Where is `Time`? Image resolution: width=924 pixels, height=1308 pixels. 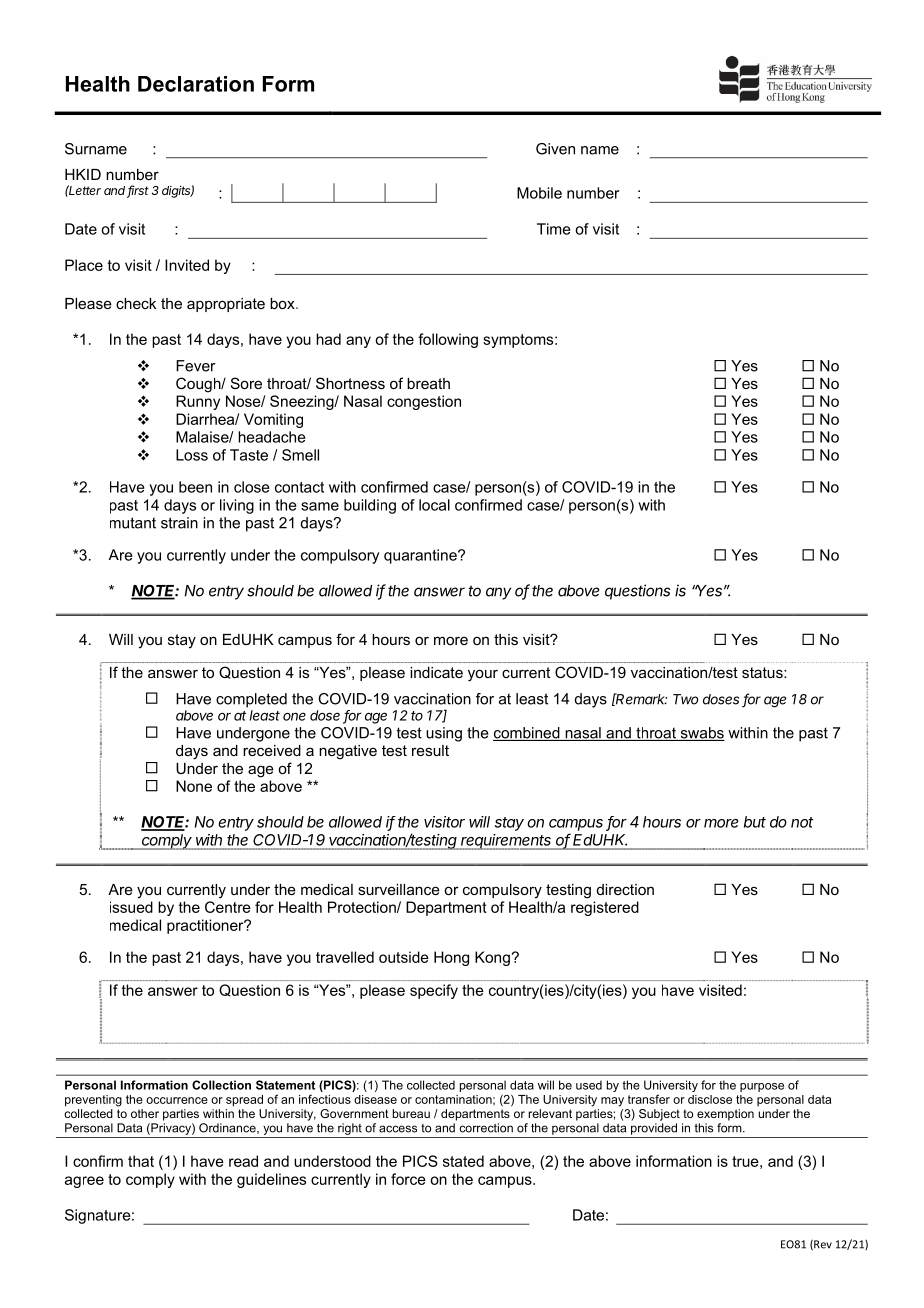 Time is located at coordinates (554, 229).
